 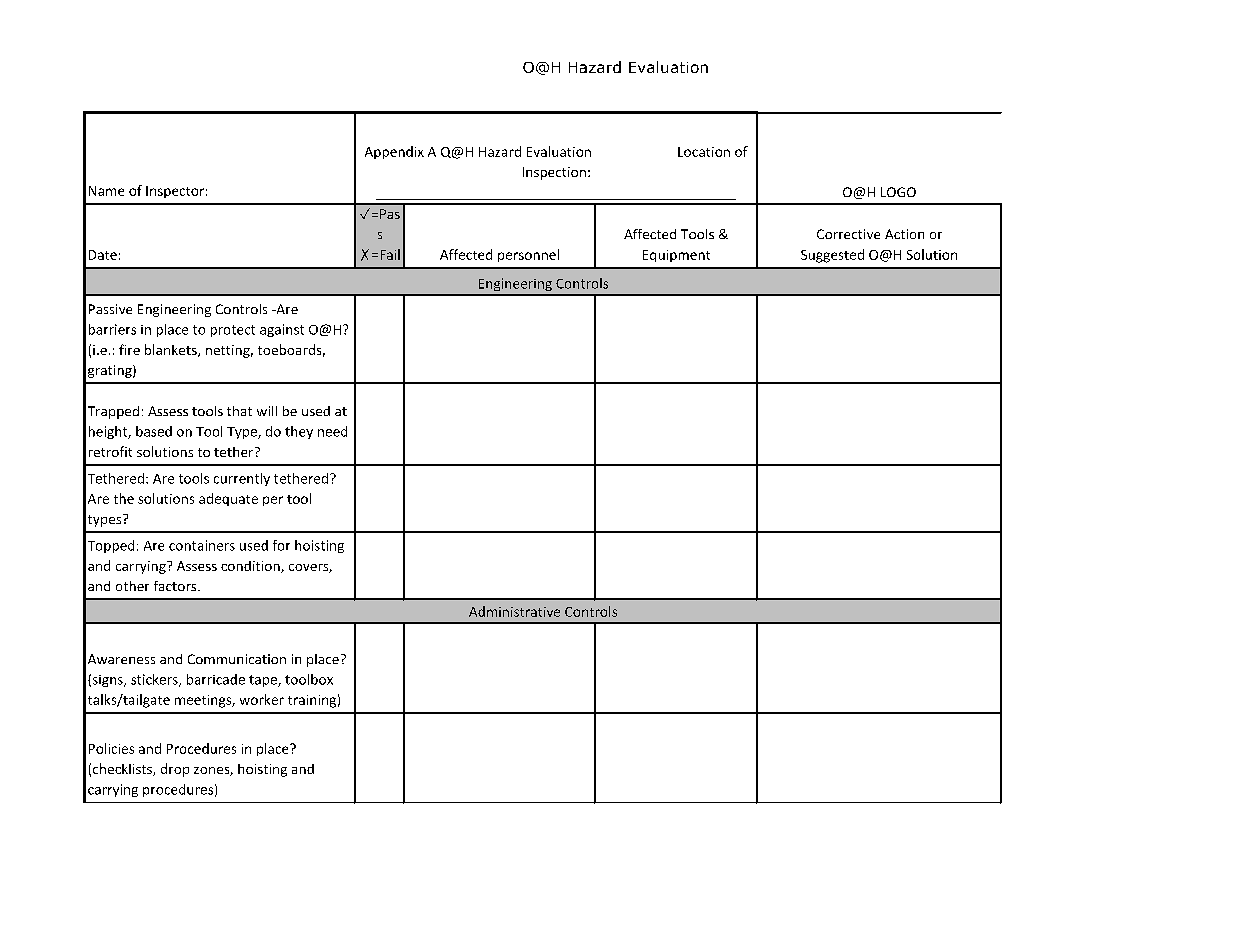 What do you see at coordinates (554, 173) in the screenshot?
I see `Inspection` at bounding box center [554, 173].
